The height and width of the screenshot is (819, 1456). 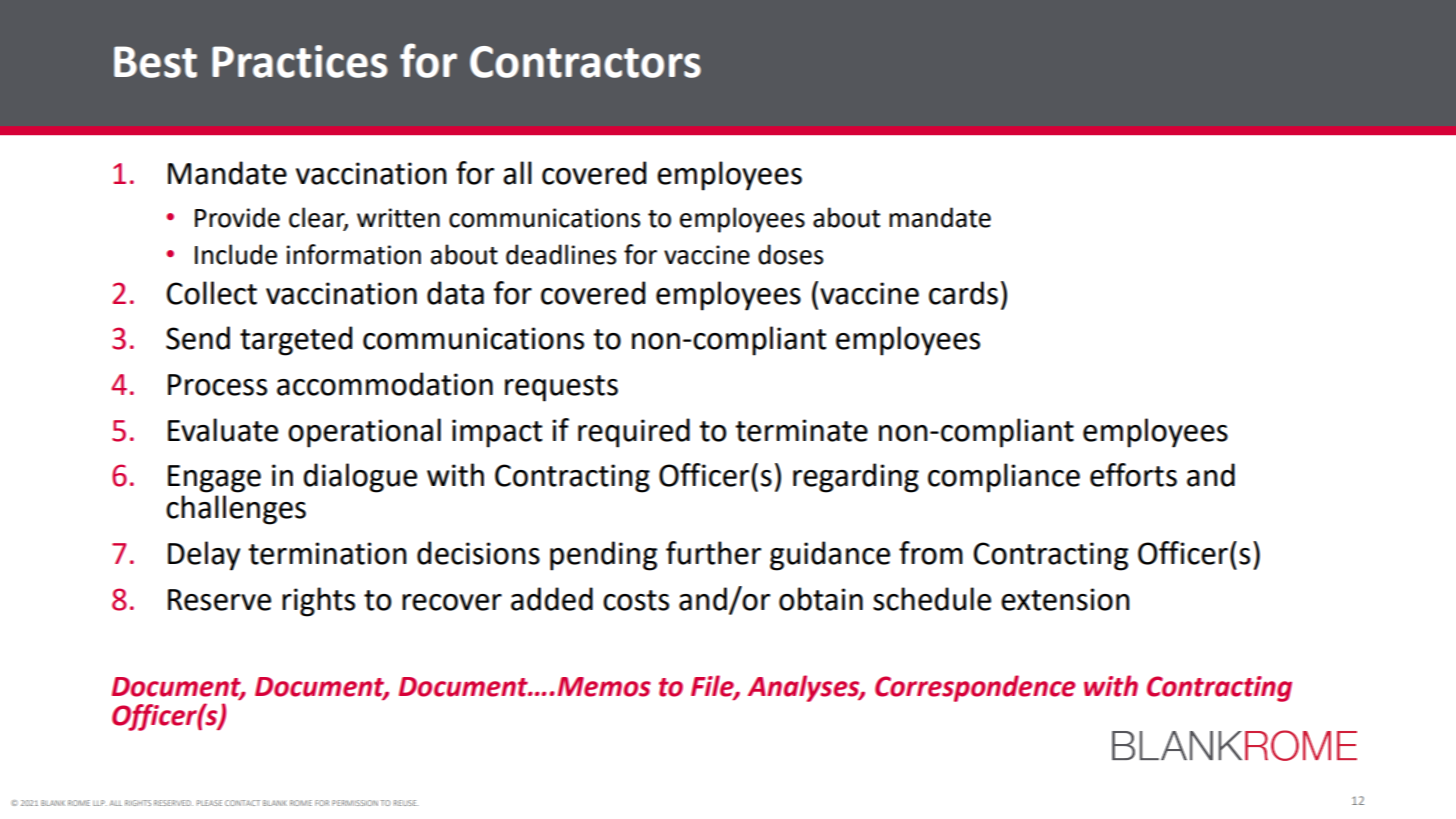 I want to click on Contractors, so click(x=585, y=62).
